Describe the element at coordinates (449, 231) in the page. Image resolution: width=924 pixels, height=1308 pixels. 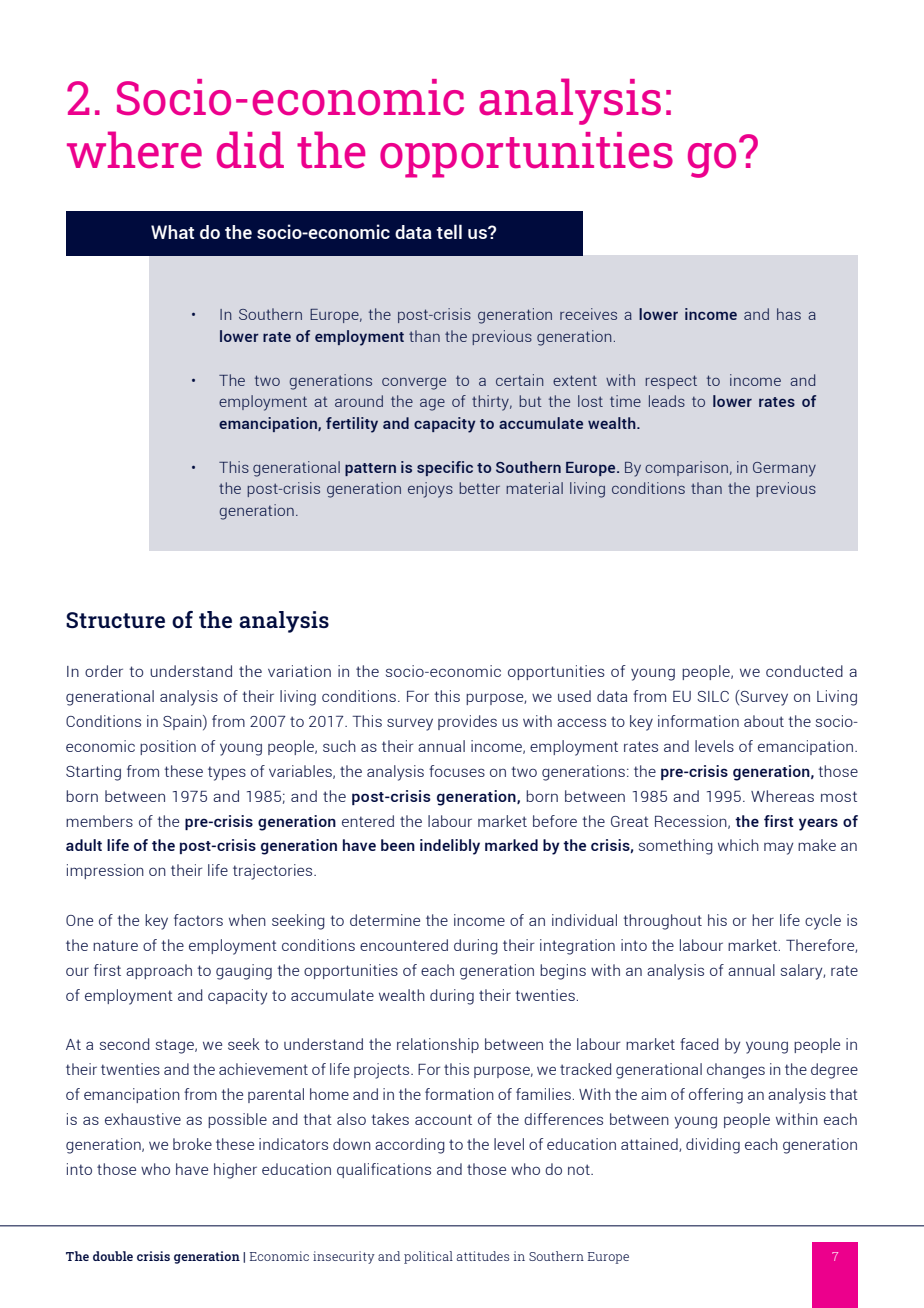
I see `tell` at that location.
